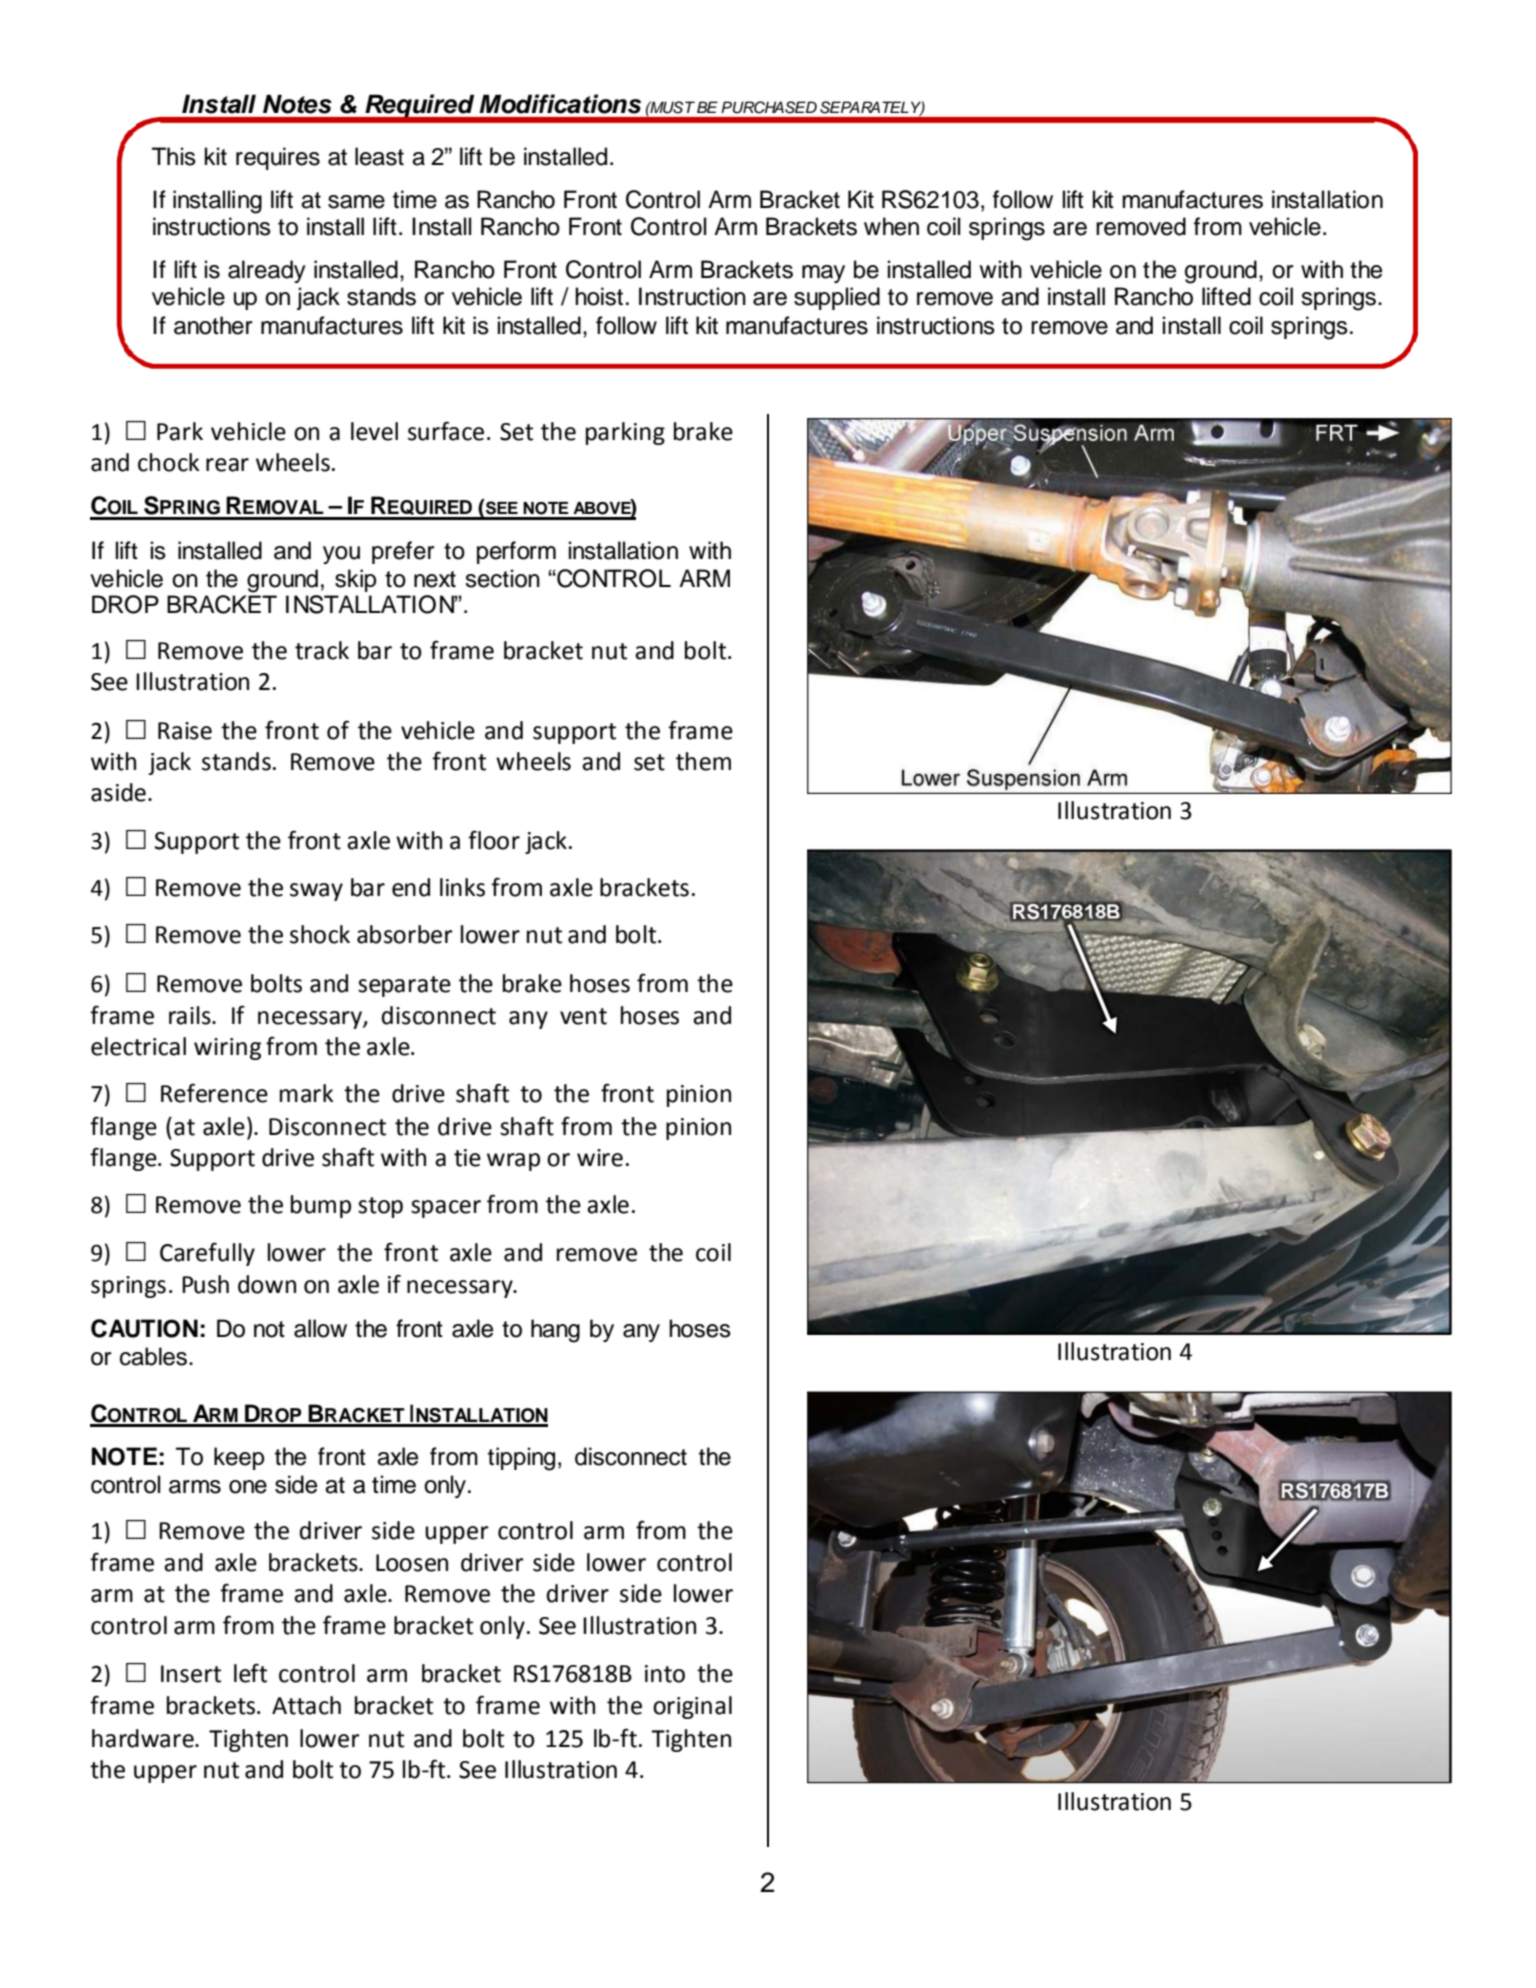 Image resolution: width=1536 pixels, height=1988 pixels. What do you see at coordinates (560, 104) in the document?
I see `Modifications` at bounding box center [560, 104].
